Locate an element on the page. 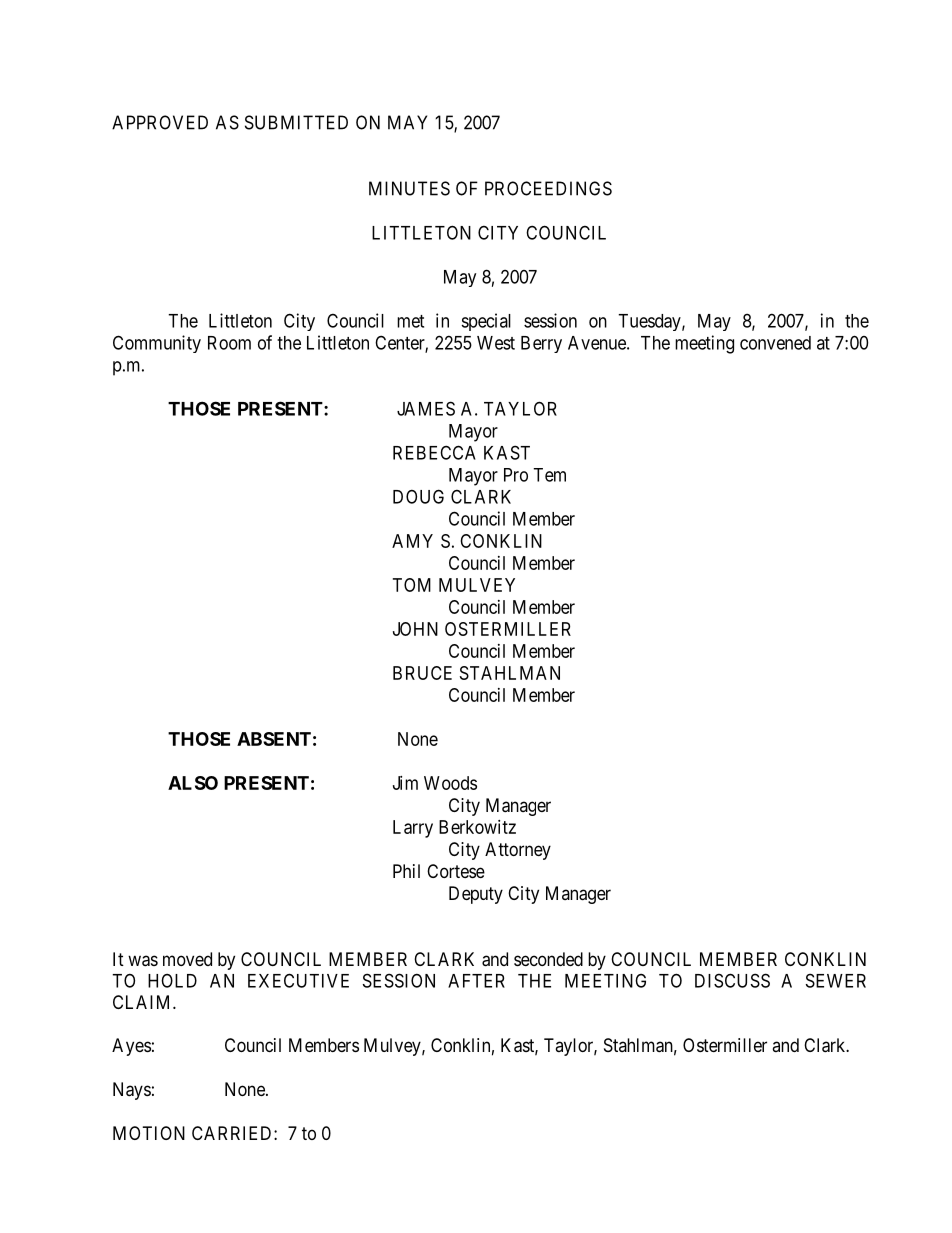  Attorney is located at coordinates (518, 851).
